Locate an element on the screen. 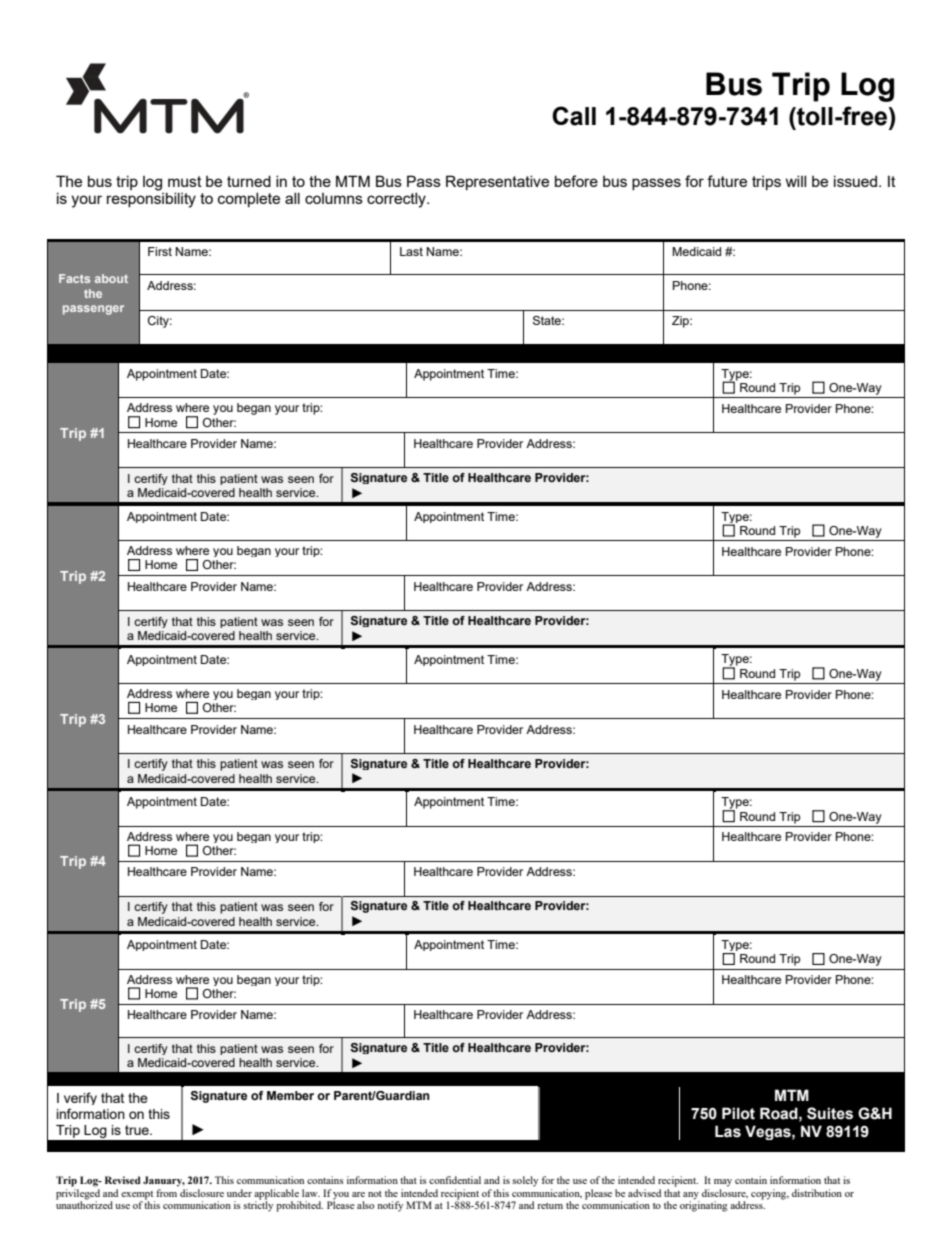  Representative is located at coordinates (497, 182).
